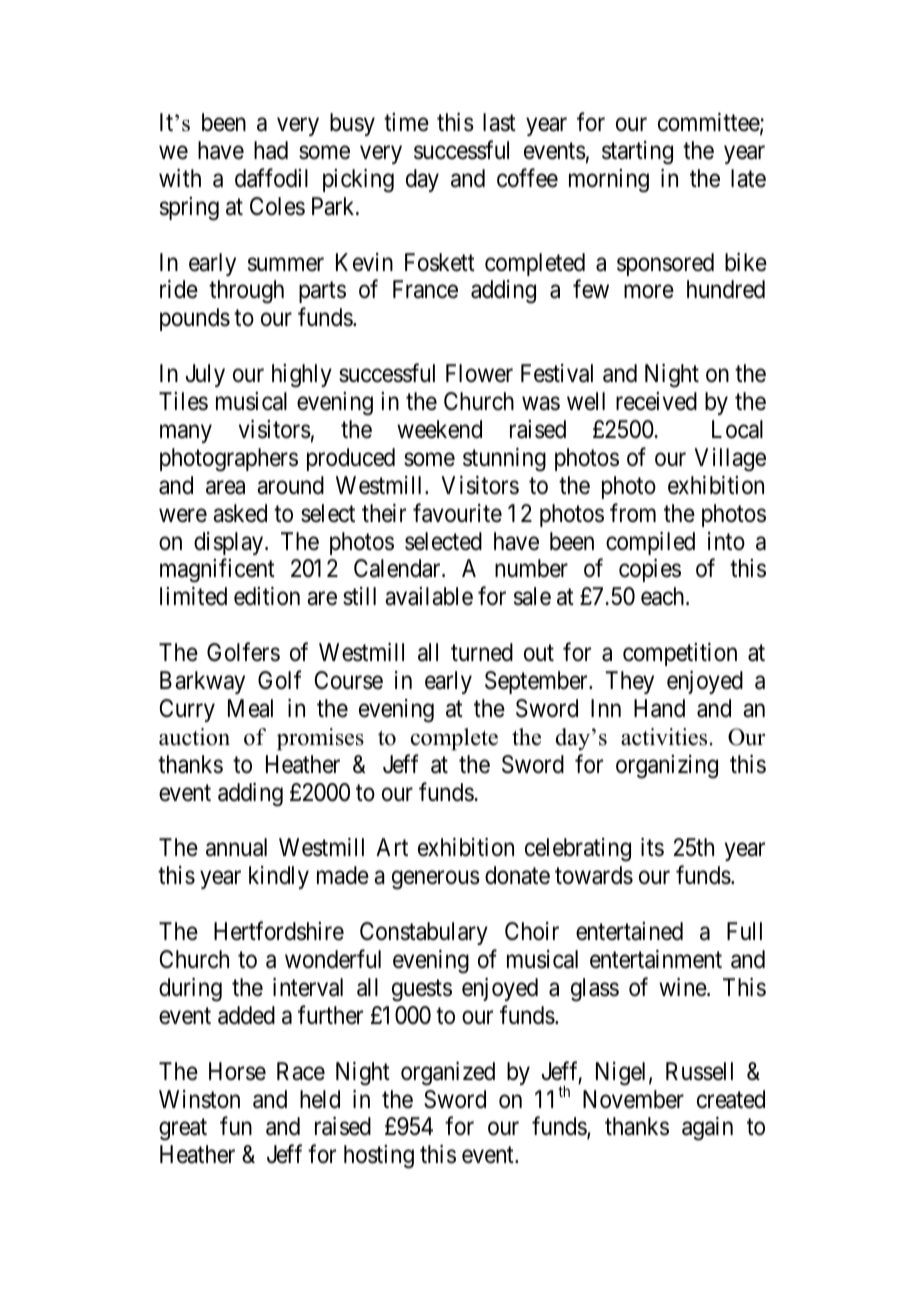  What do you see at coordinates (637, 153) in the screenshot?
I see `starting` at bounding box center [637, 153].
